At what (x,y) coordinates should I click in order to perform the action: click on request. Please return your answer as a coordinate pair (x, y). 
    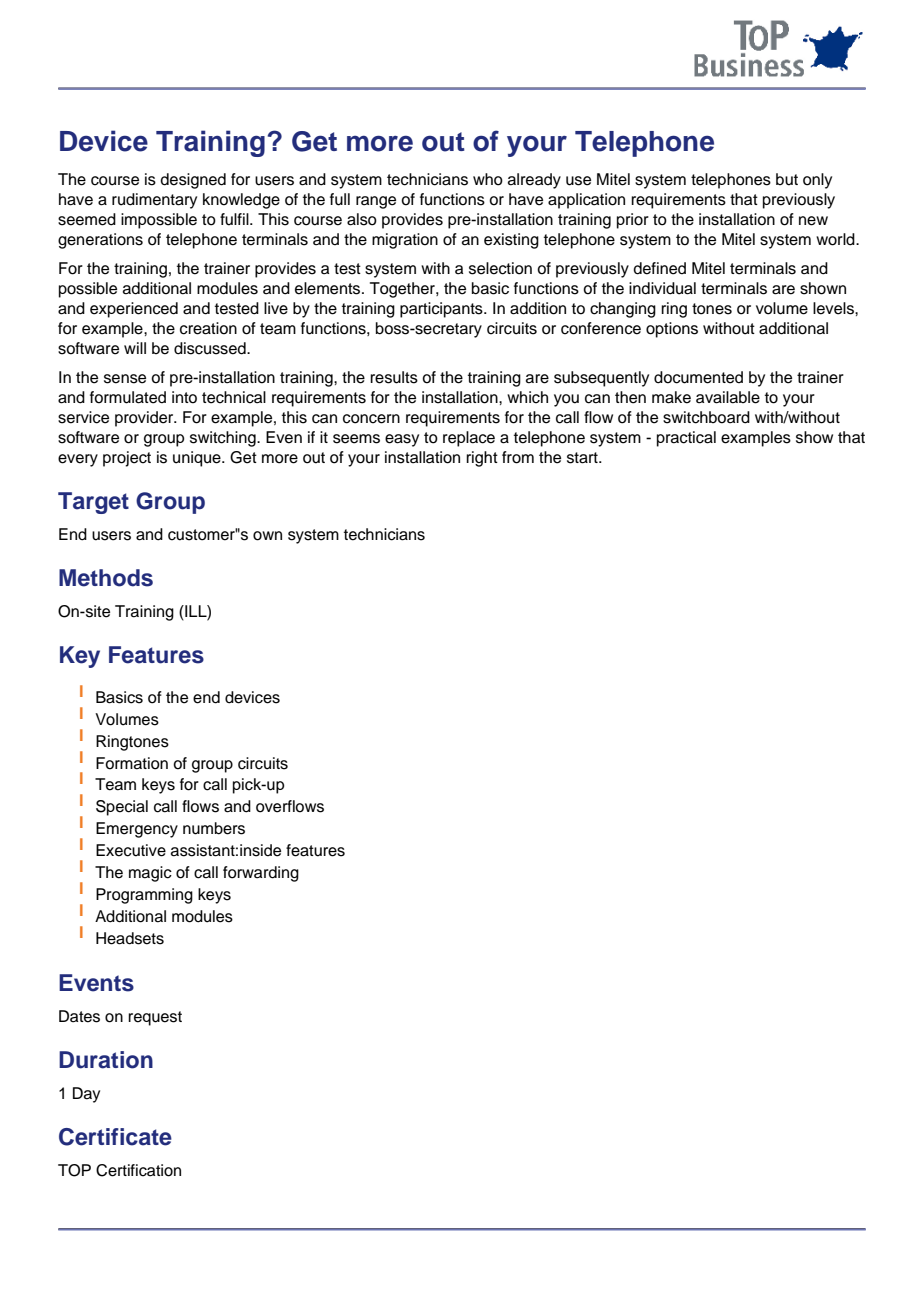
    Looking at the image, I should click on (155, 1018).
